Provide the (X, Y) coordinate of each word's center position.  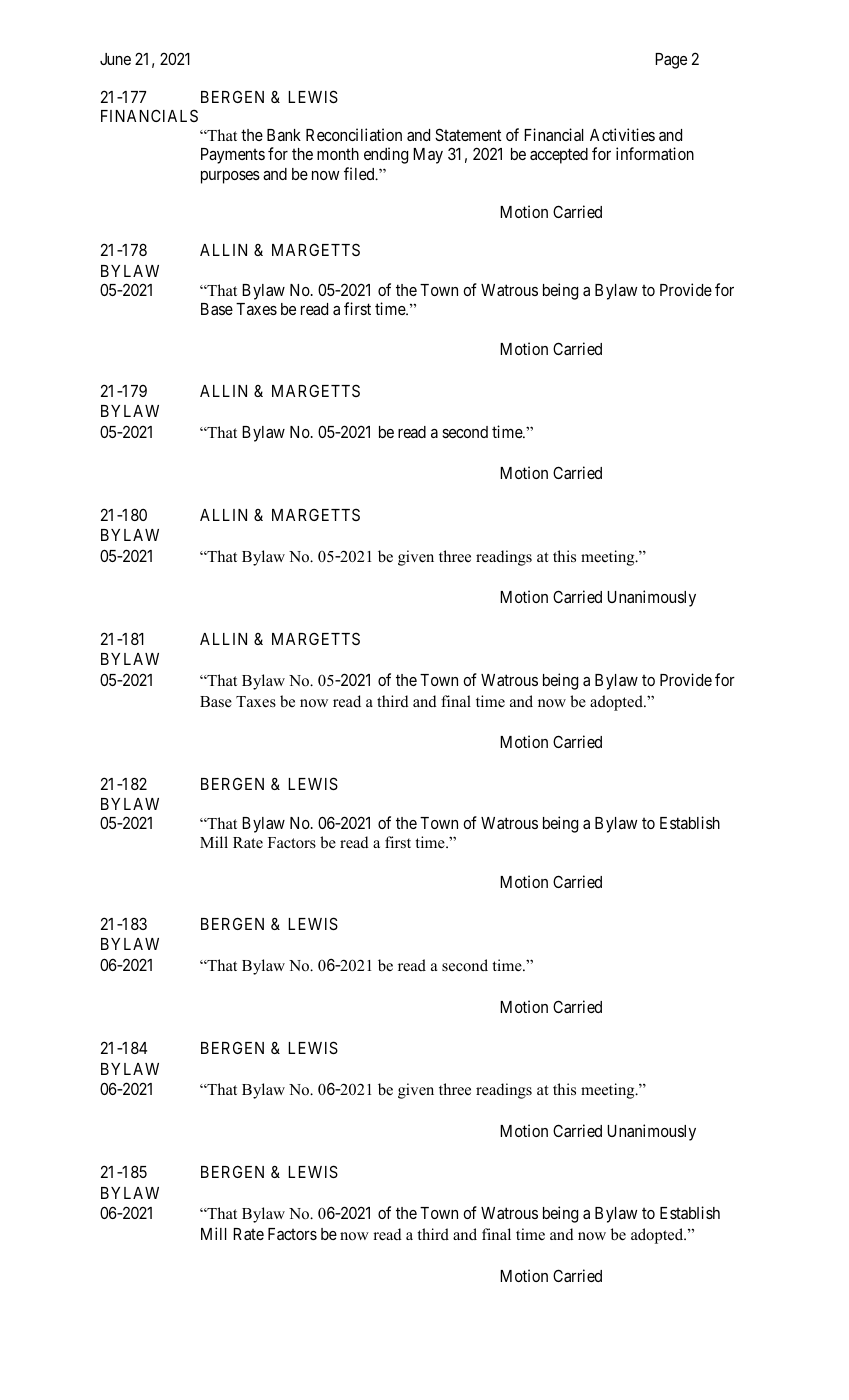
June (115, 59)
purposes (230, 177)
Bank (284, 135)
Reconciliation (354, 134)
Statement (468, 134)
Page (671, 61)
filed (360, 173)
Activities (622, 134)
